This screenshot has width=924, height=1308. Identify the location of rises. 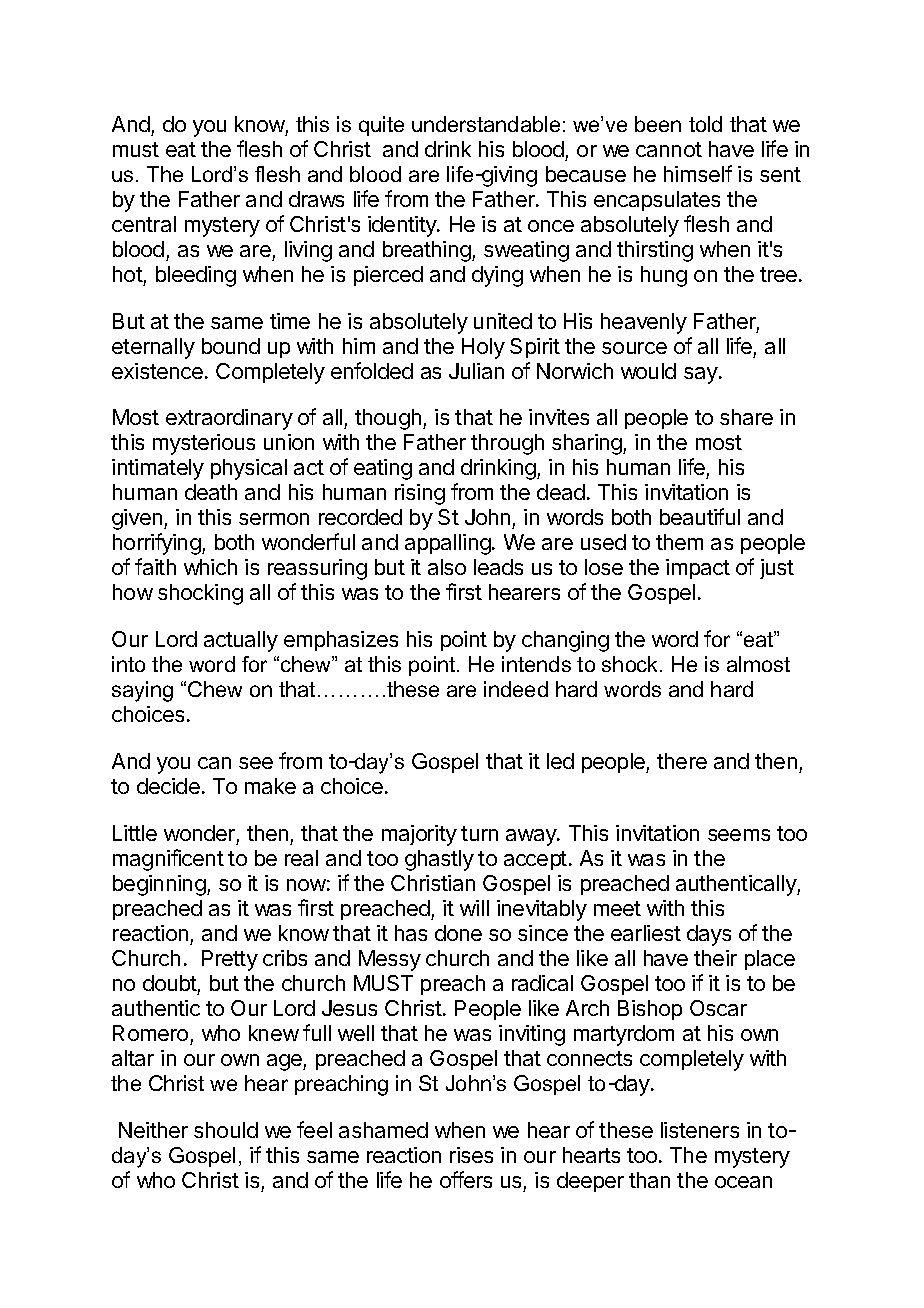
(471, 1155).
